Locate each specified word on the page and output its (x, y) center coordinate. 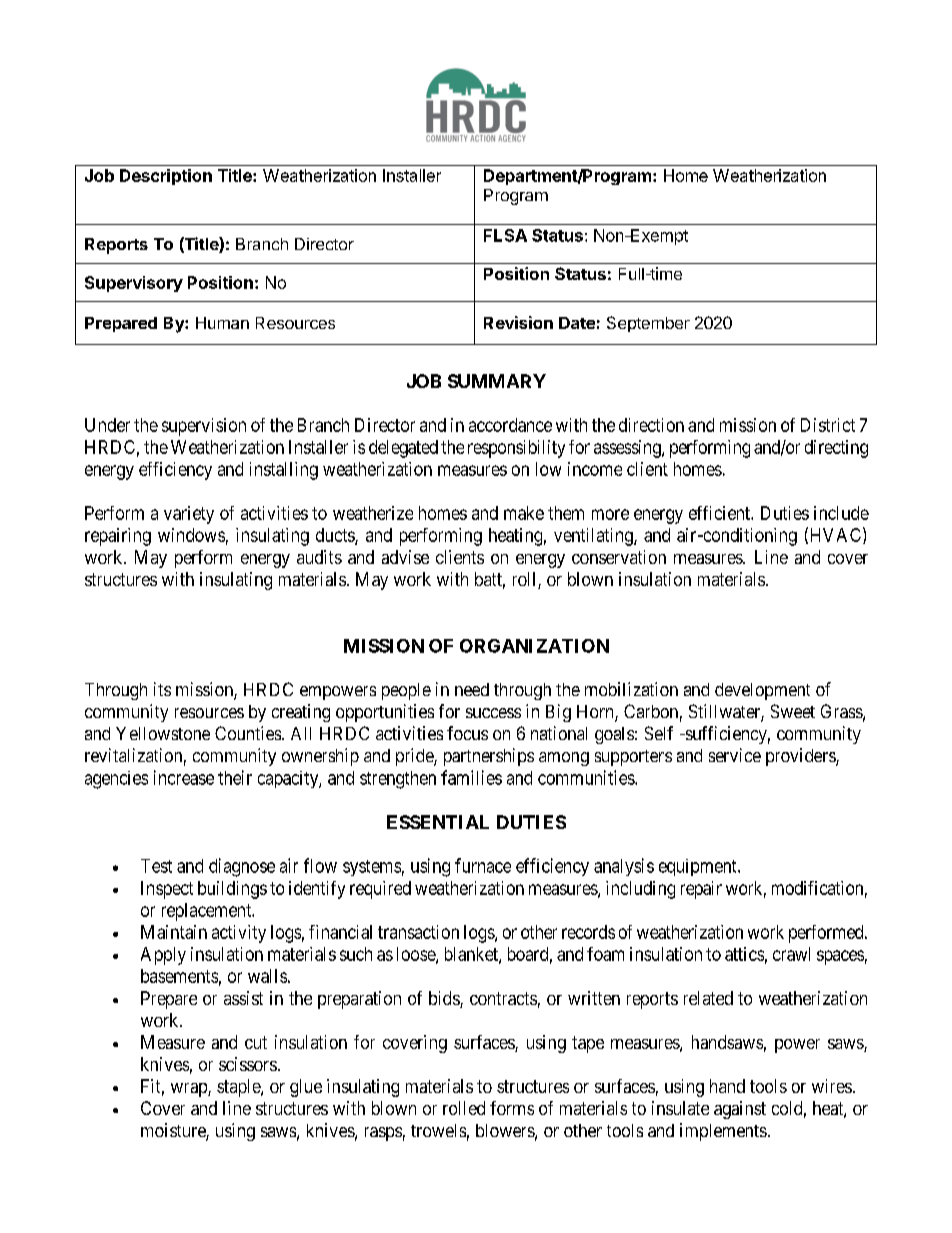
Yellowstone (163, 733)
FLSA (505, 235)
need (472, 689)
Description (166, 177)
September (648, 324)
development (762, 691)
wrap (190, 1090)
